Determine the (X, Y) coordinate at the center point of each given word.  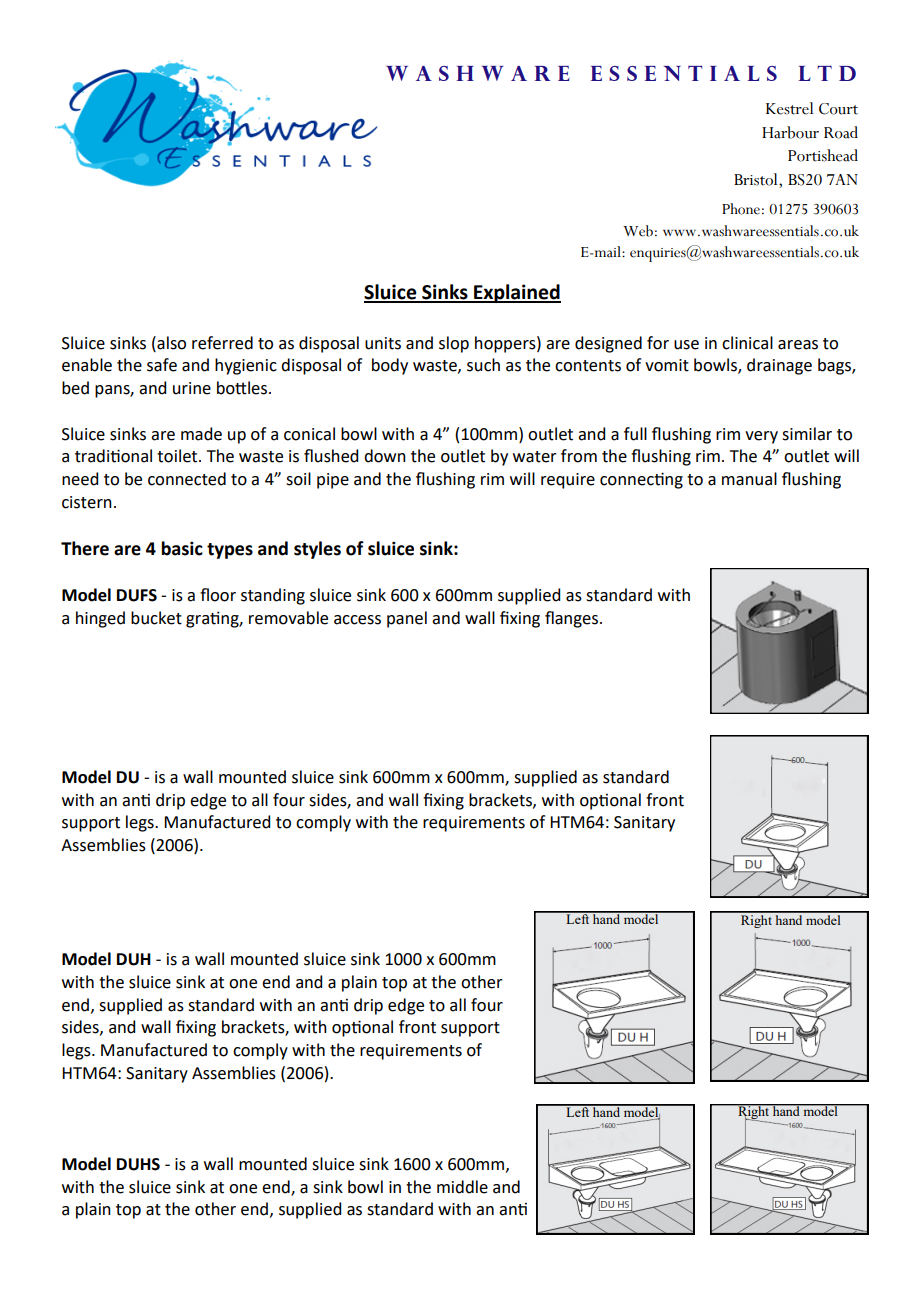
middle (462, 1187)
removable (288, 618)
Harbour (790, 132)
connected (187, 479)
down (385, 456)
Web (638, 231)
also (170, 343)
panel (407, 619)
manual (749, 479)
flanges (573, 619)
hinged (100, 619)
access (357, 620)
